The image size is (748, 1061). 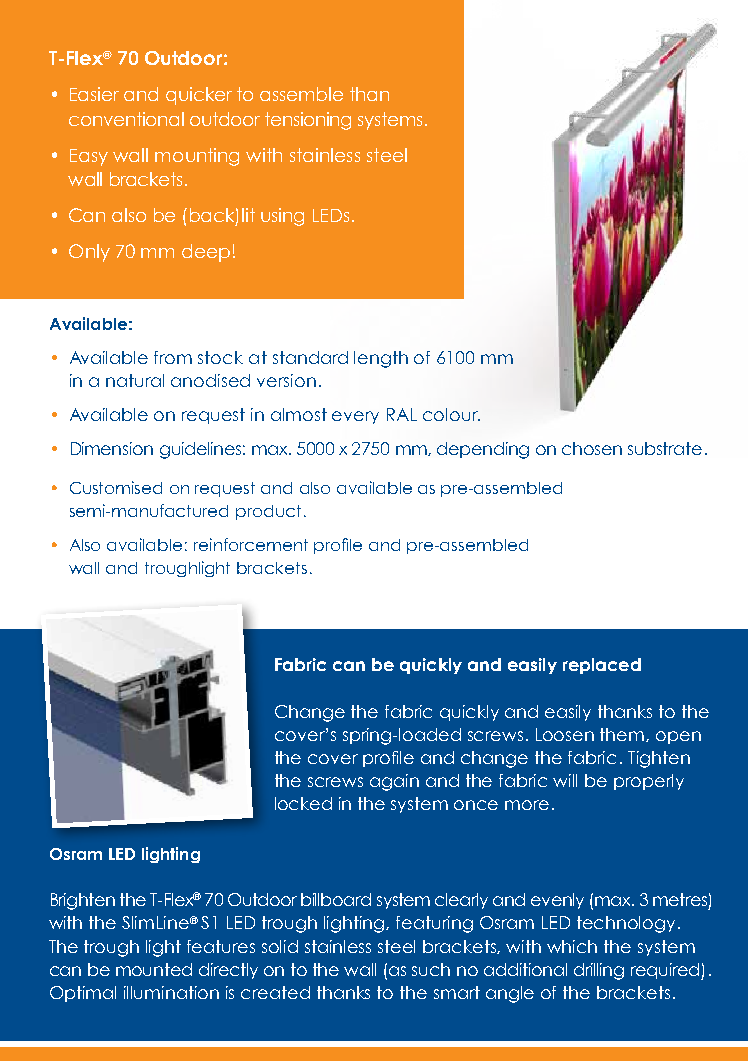 I want to click on chosen, so click(x=592, y=448).
